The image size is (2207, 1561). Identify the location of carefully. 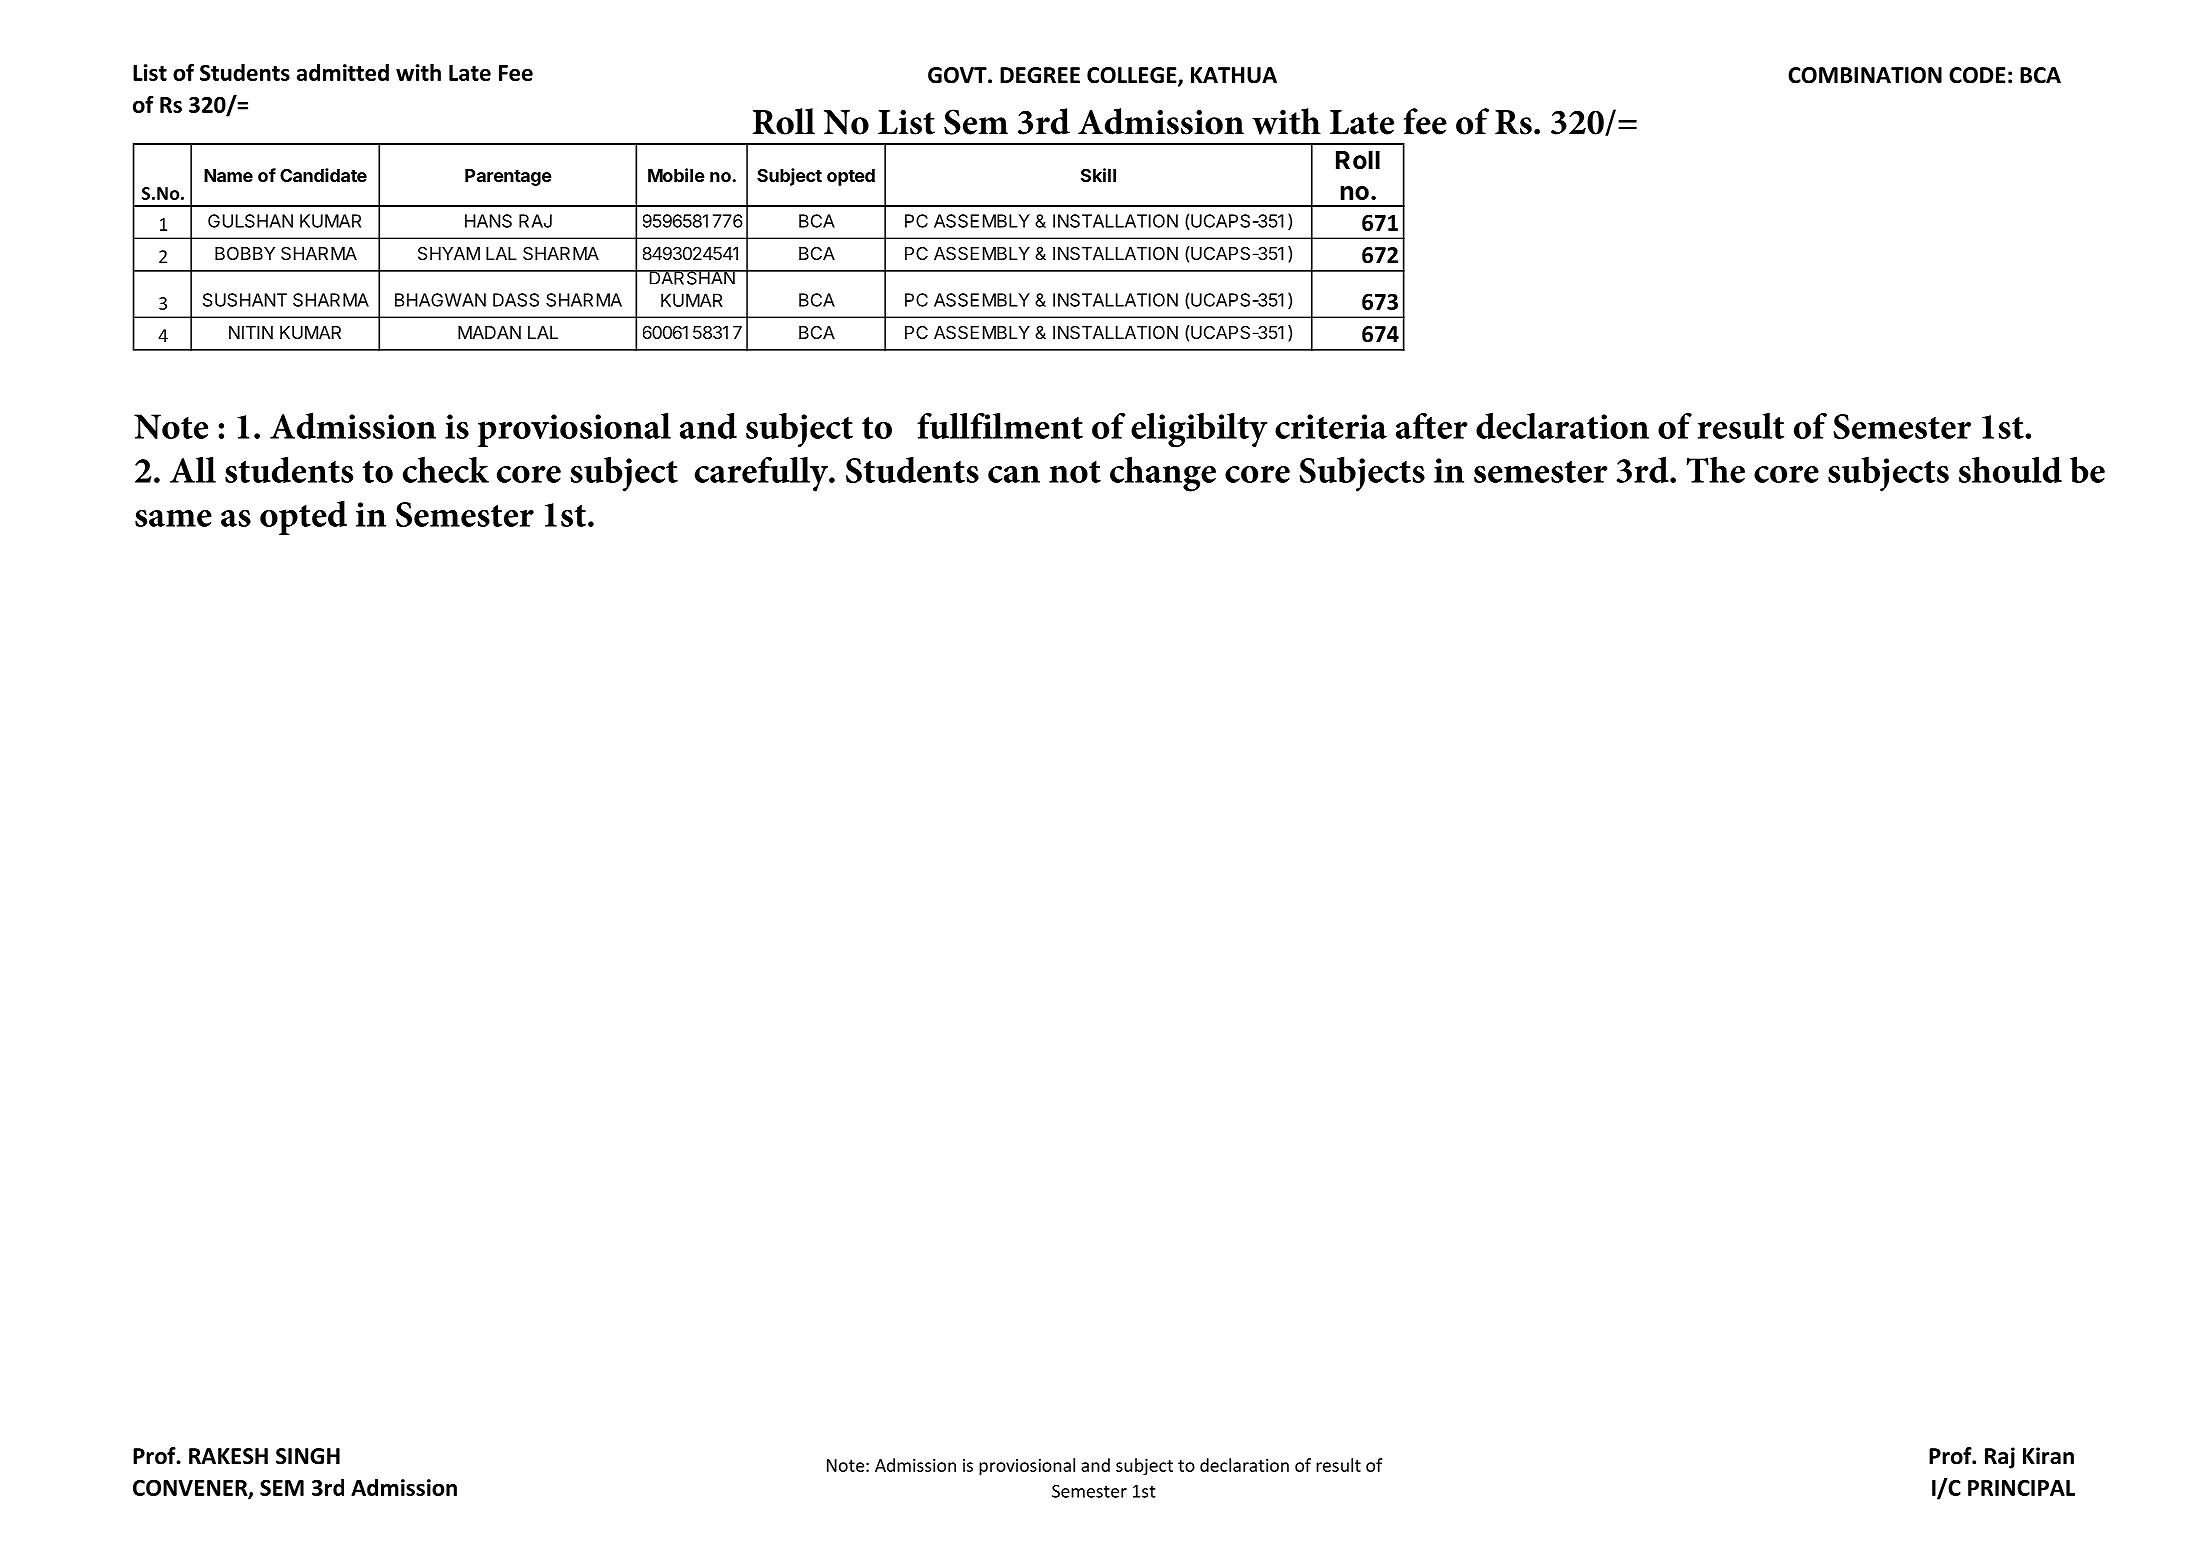
(762, 474).
